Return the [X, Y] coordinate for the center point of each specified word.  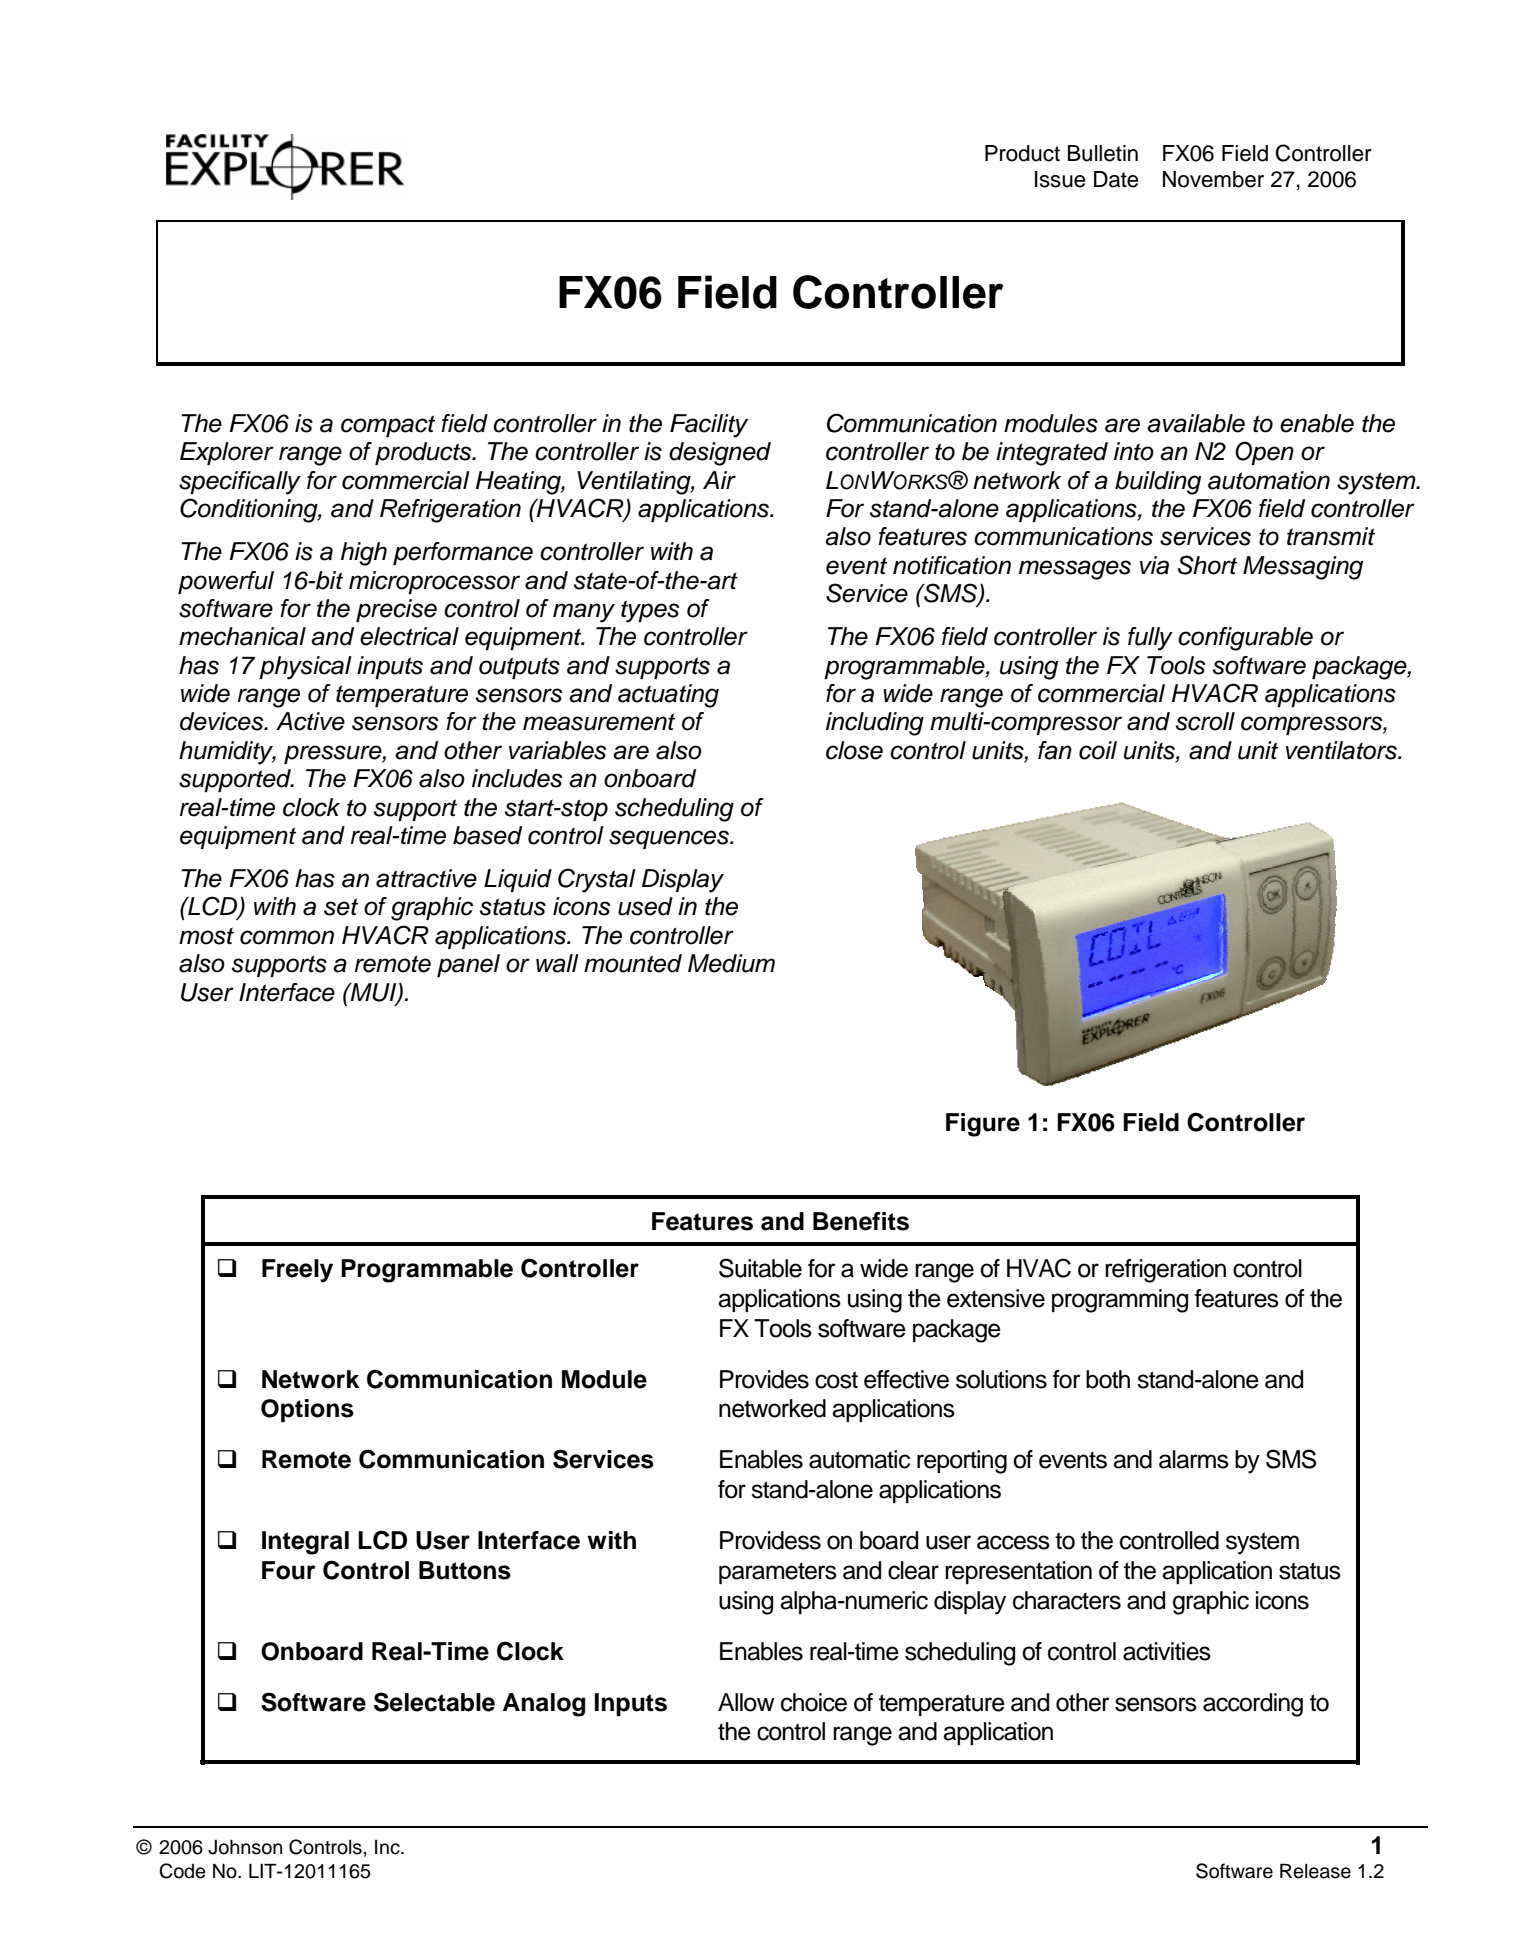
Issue [1060, 179]
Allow [746, 1702]
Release [1315, 1871]
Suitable [760, 1268]
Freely [297, 1271]
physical [305, 668]
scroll [1205, 721]
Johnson [245, 1847]
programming [1120, 1301]
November [1213, 179]
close [854, 750]
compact [388, 426]
